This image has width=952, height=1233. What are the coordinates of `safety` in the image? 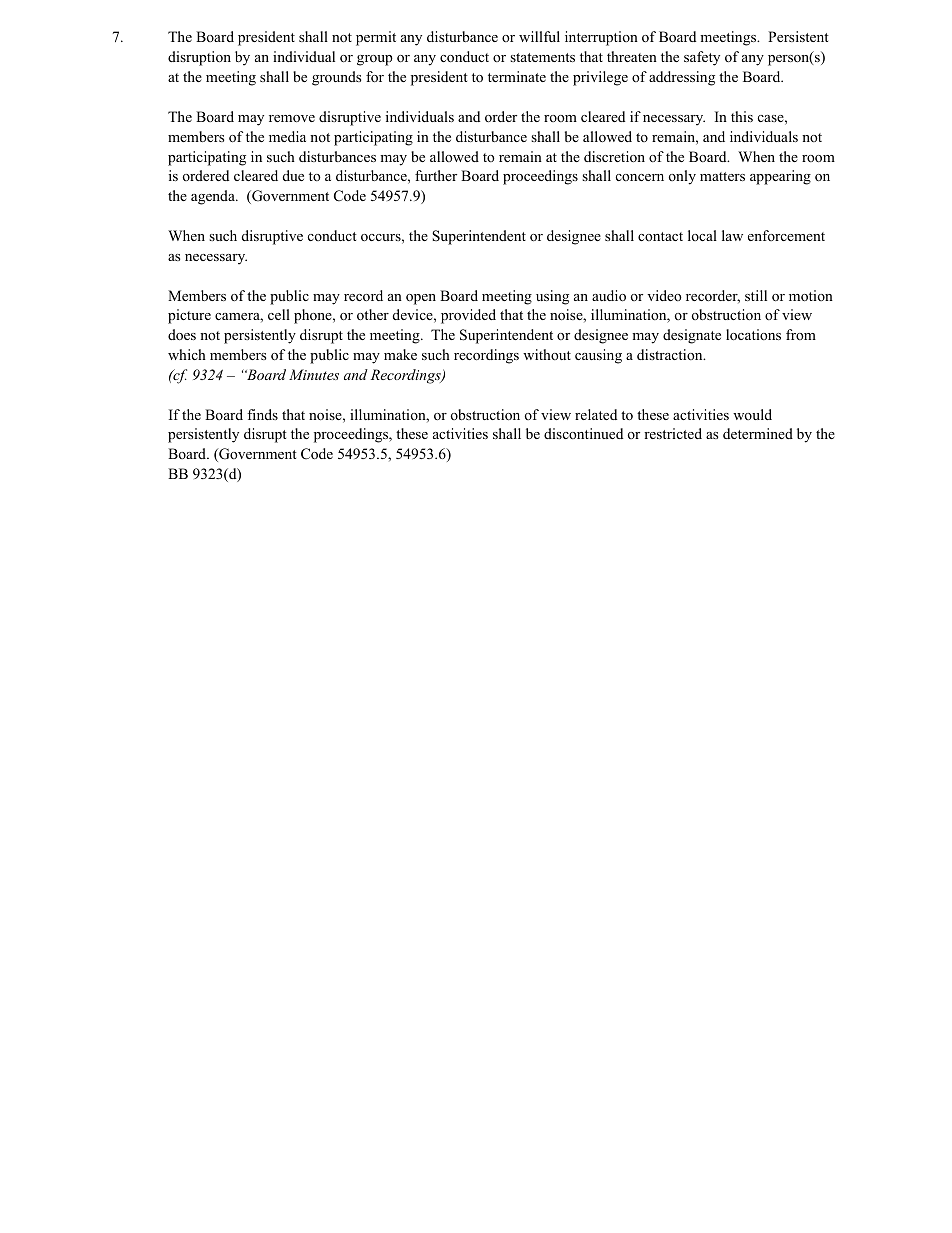 It's located at (702, 58).
